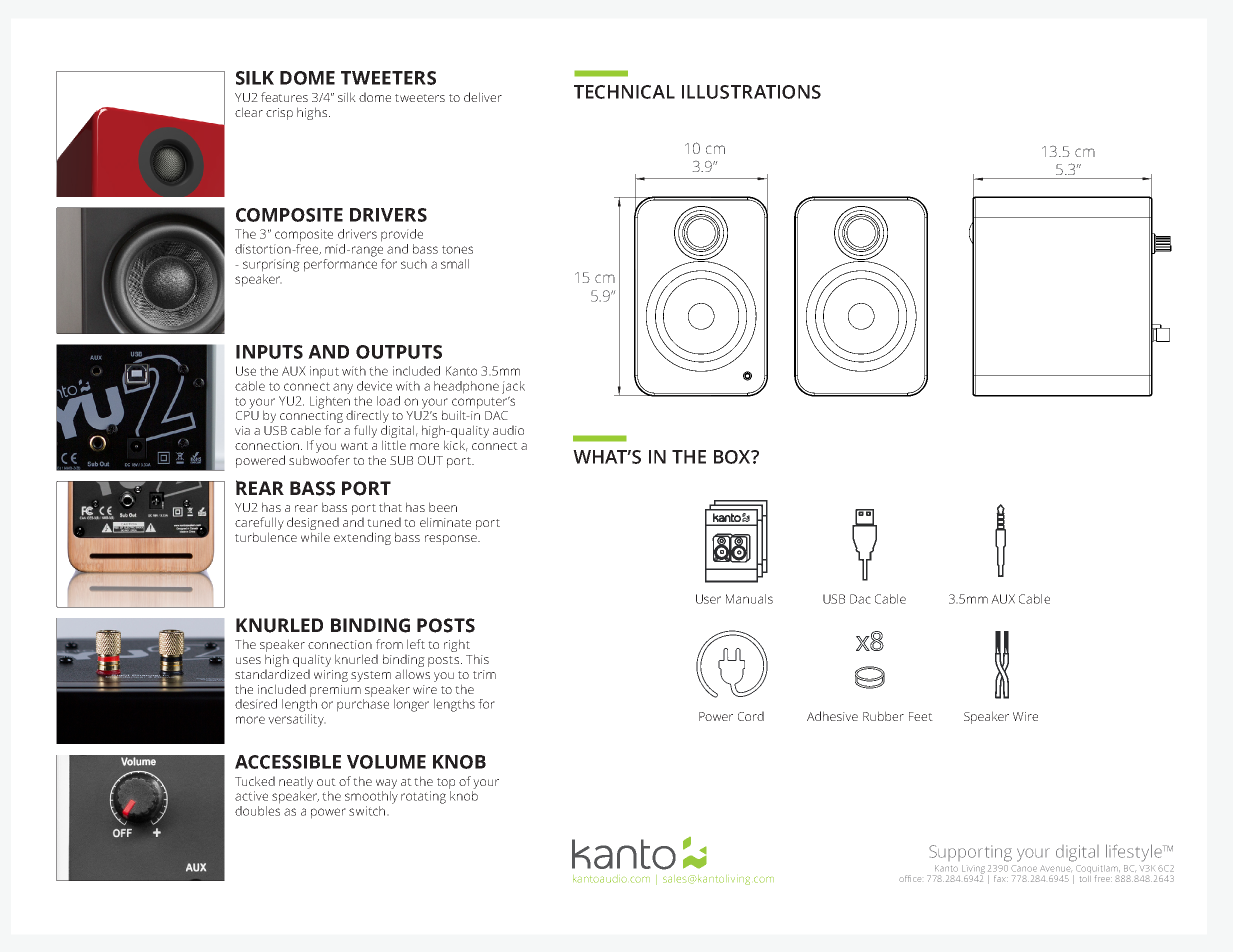 This screenshot has width=1233, height=952. Describe the element at coordinates (367, 811) in the screenshot. I see `switch` at that location.
